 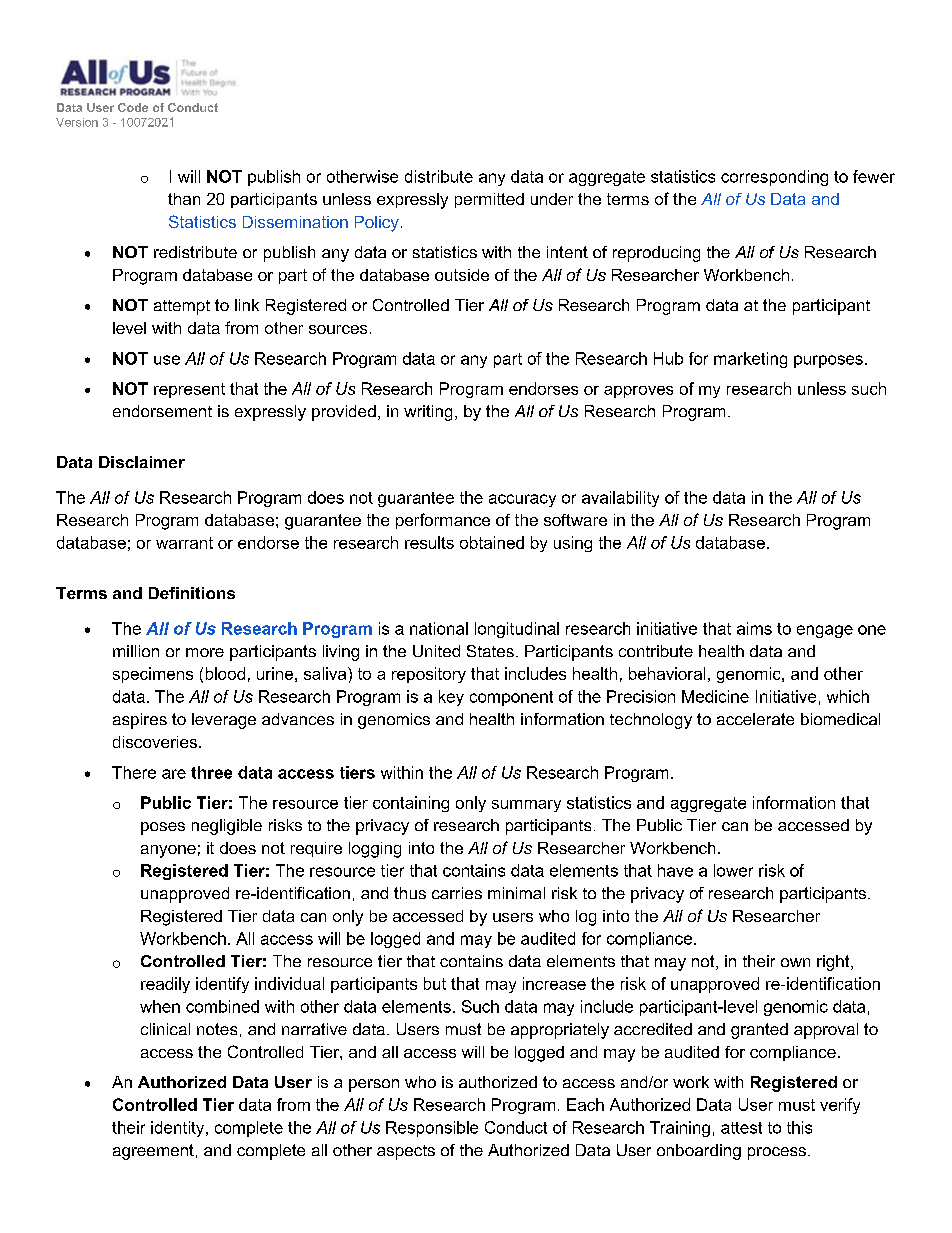 I want to click on marketing, so click(x=750, y=360).
